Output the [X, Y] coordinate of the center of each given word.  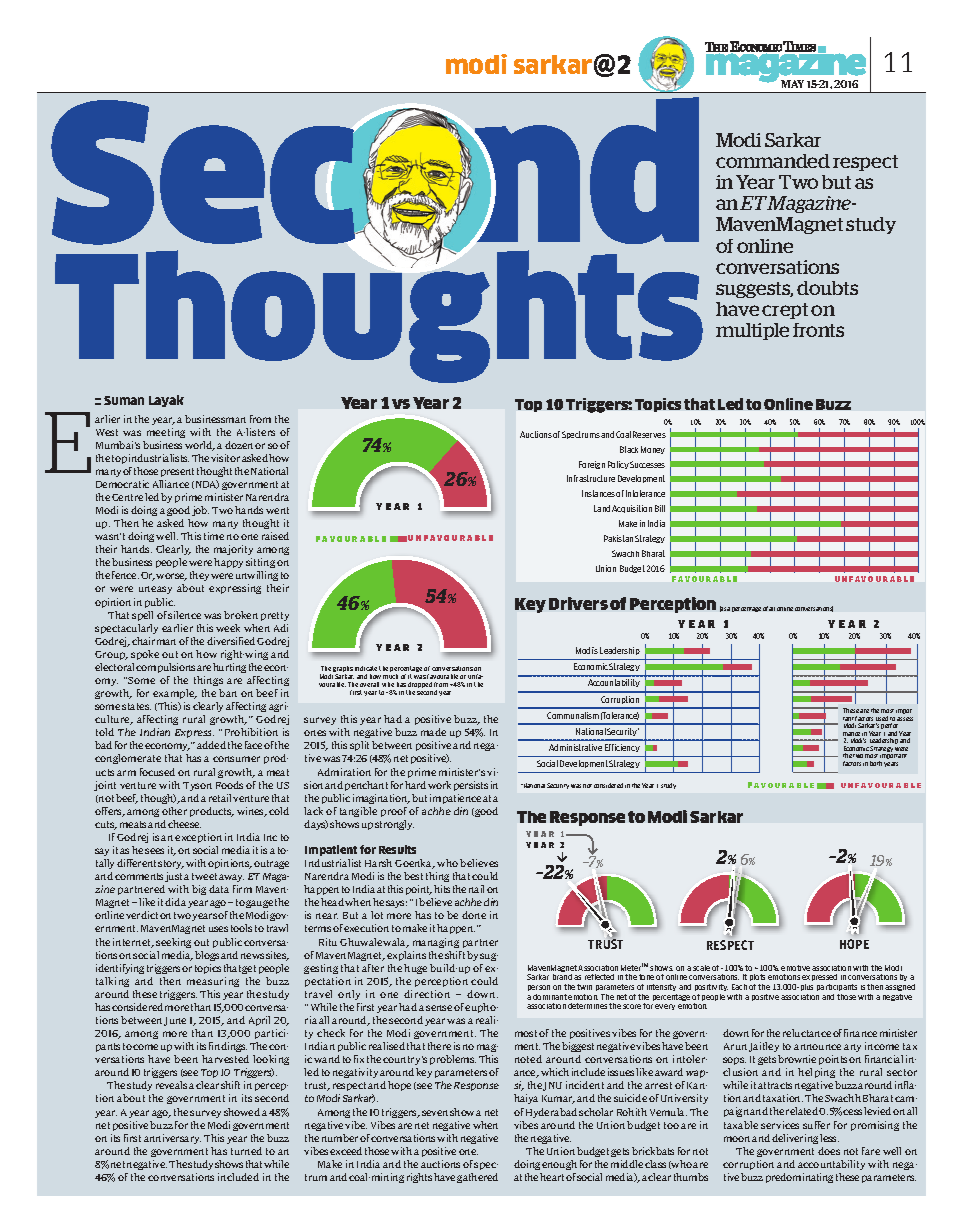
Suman [124, 400]
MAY [792, 84]
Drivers [578, 603]
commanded [773, 161]
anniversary [172, 1139]
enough [559, 1165]
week [228, 628]
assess [905, 719]
